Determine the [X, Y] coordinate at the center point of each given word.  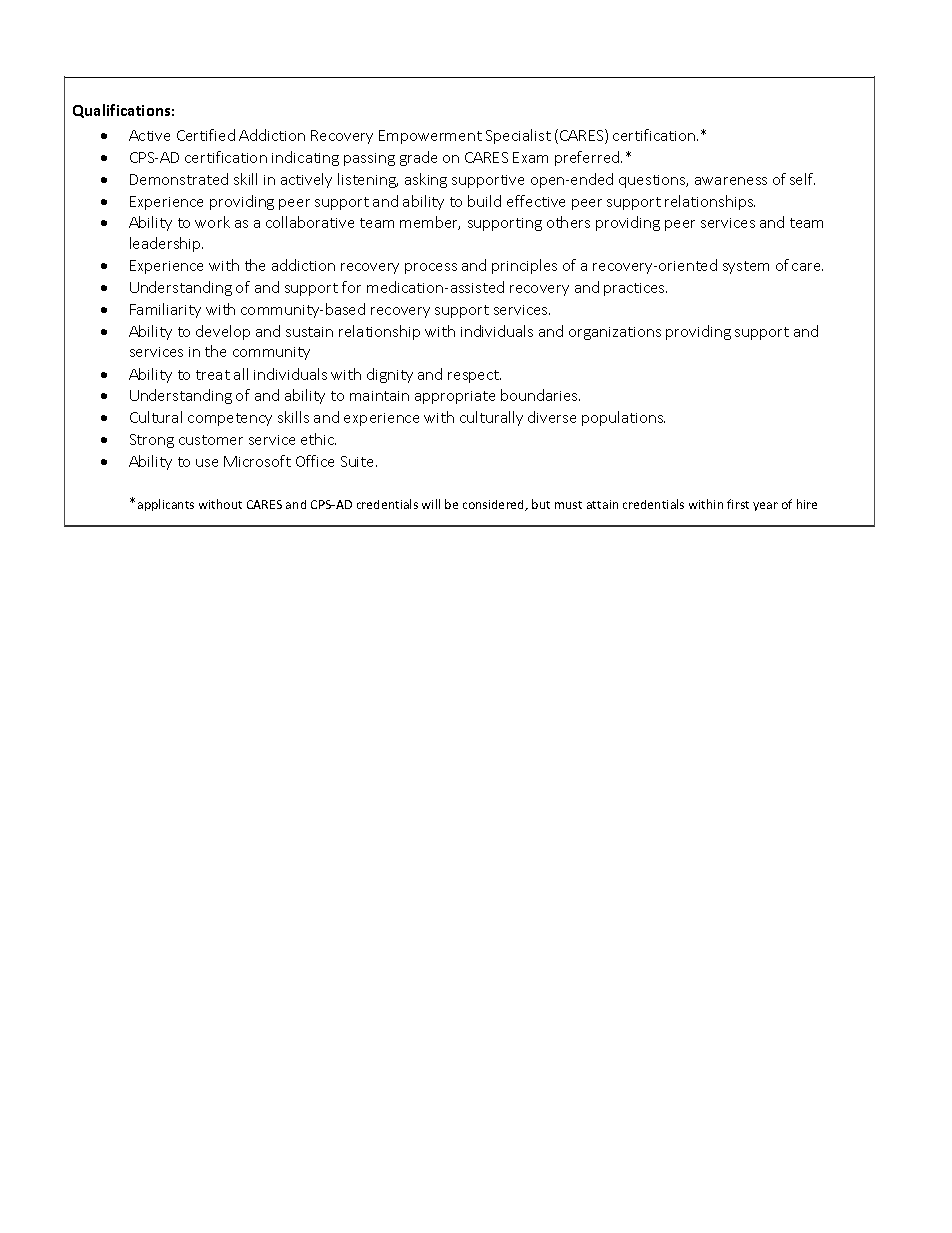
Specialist [518, 136]
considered [495, 505]
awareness [731, 181]
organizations [615, 333]
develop [223, 332]
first [738, 504]
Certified [206, 135]
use [207, 463]
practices [635, 289]
